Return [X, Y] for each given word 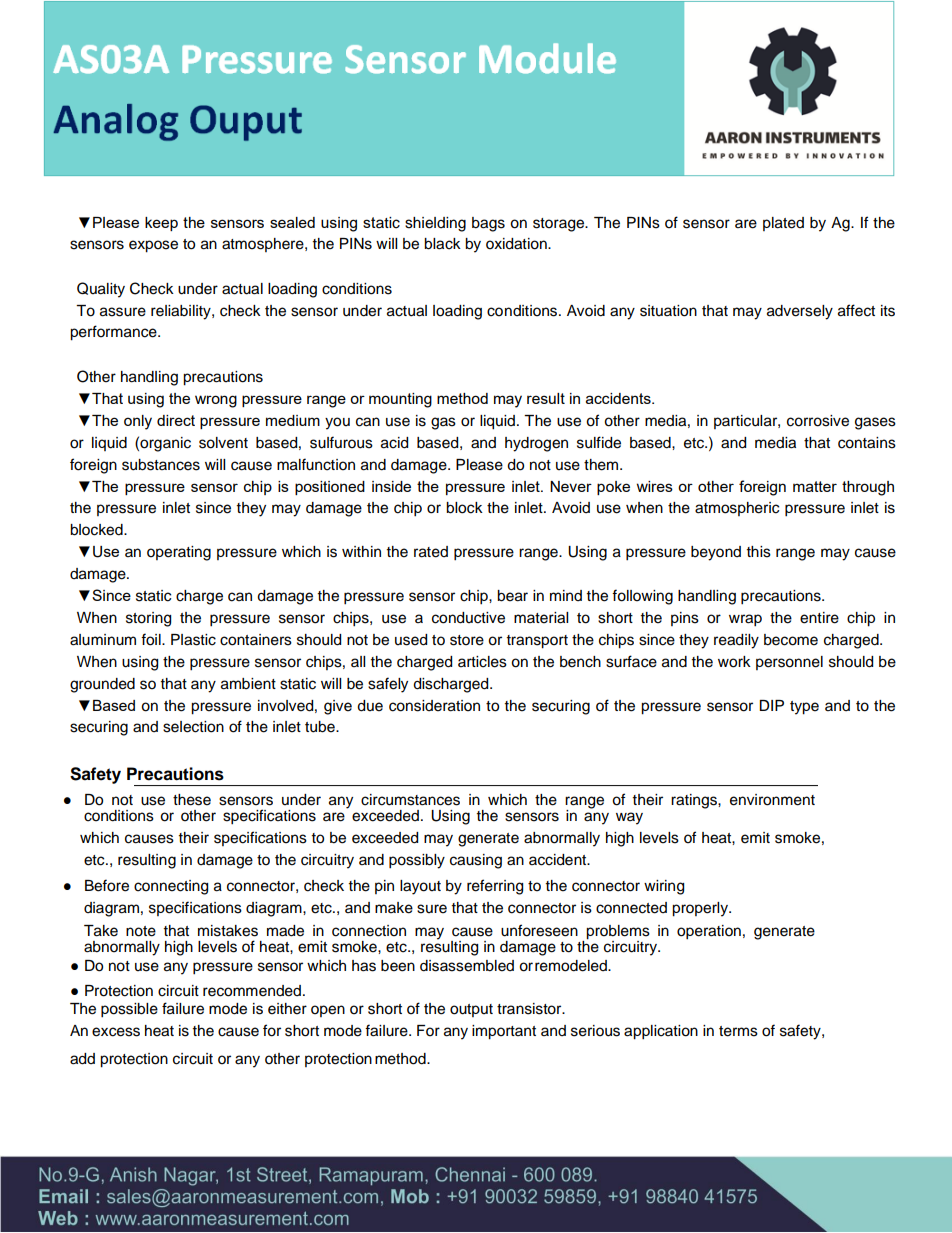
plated [783, 224]
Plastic [193, 640]
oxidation [517, 244]
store [467, 640]
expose [153, 246]
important [504, 1032]
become [791, 640]
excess [116, 1032]
